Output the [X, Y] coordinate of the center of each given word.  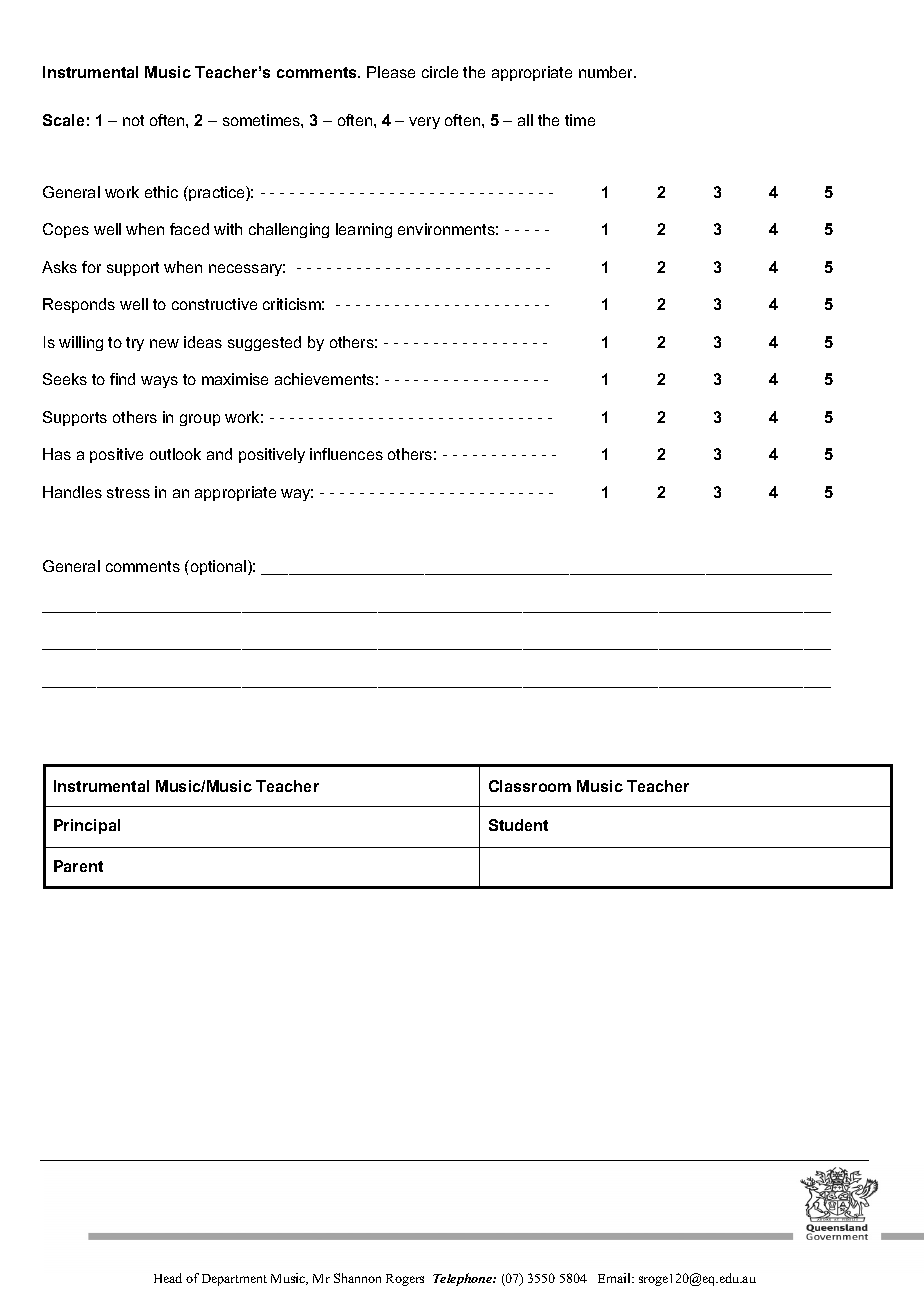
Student [518, 825]
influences [346, 454]
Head [168, 1278]
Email [615, 1278]
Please [391, 72]
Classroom [530, 786]
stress [128, 492]
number [607, 72]
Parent [78, 866]
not [133, 120]
